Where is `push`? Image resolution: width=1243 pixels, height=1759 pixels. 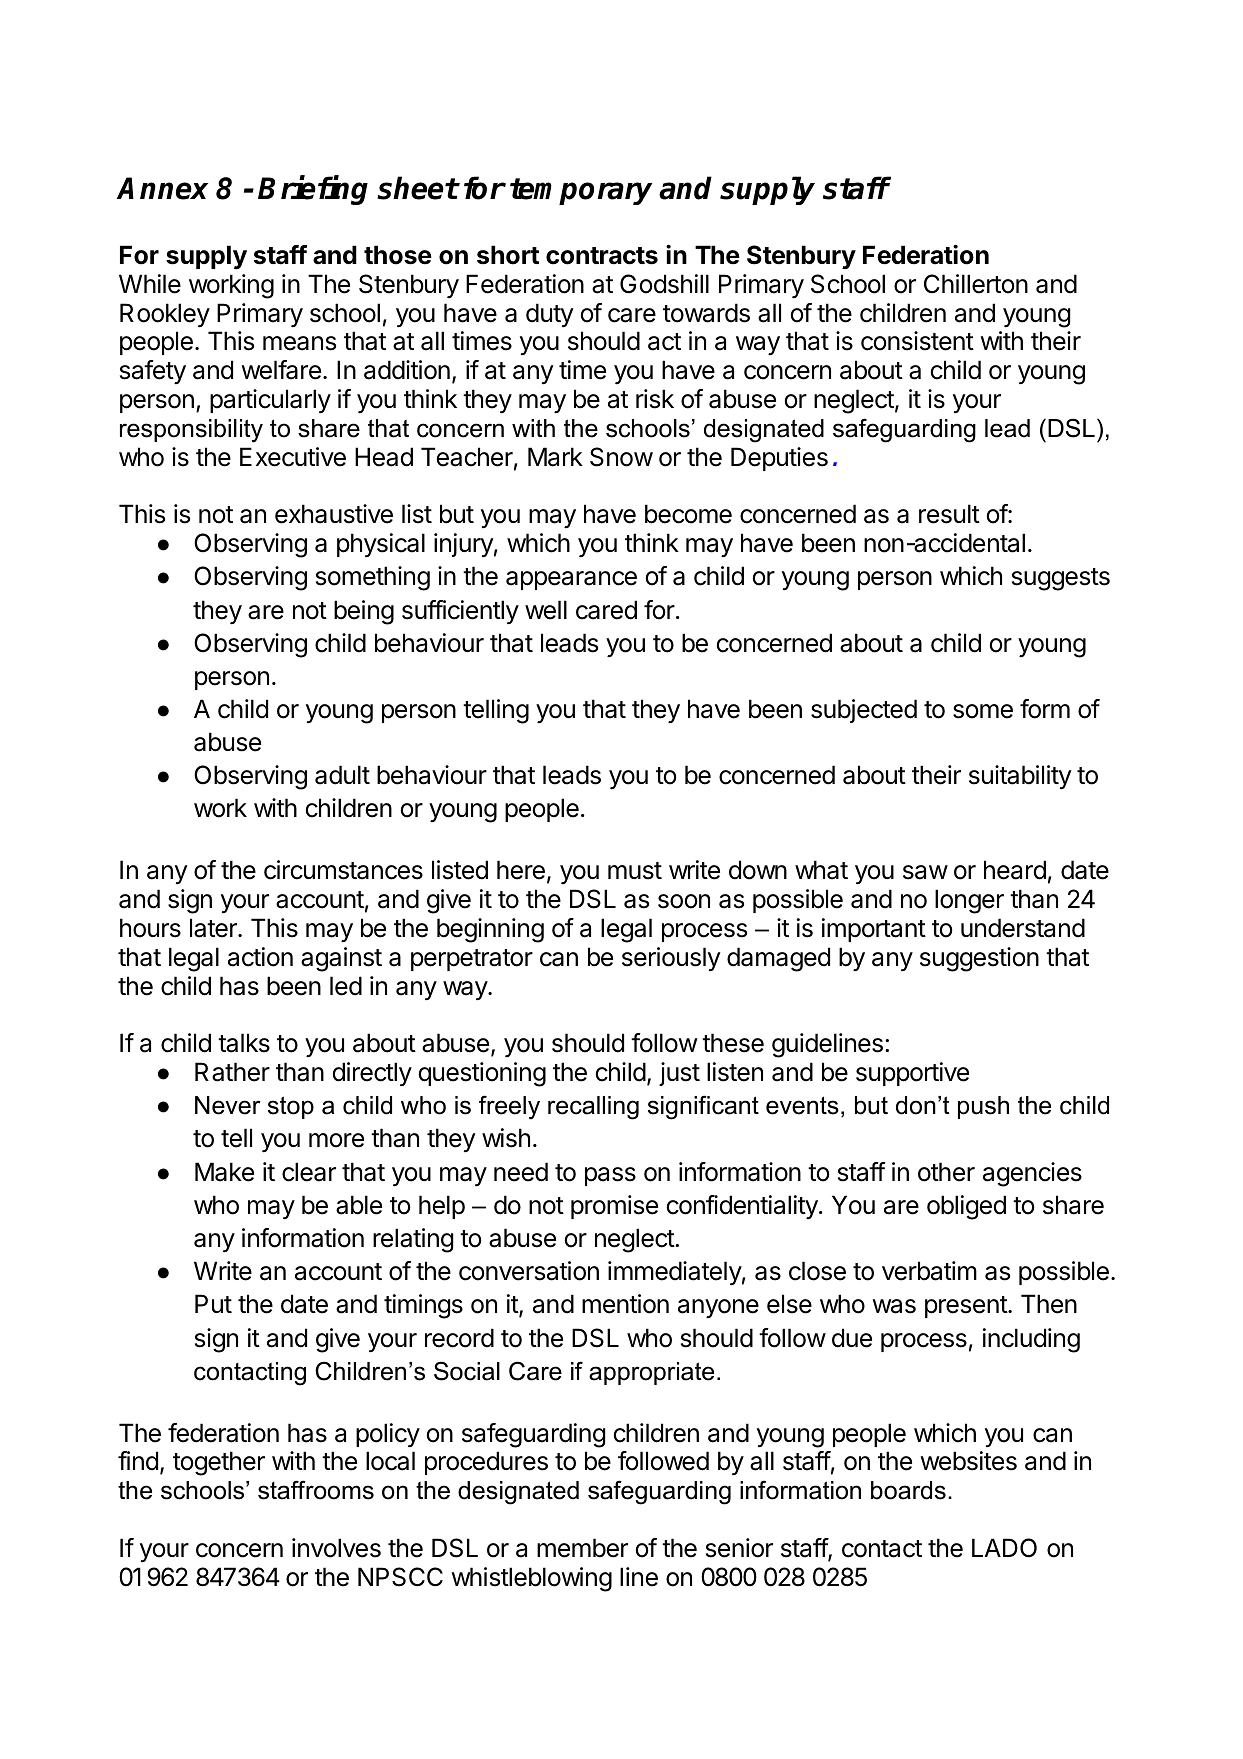 push is located at coordinates (983, 1107).
